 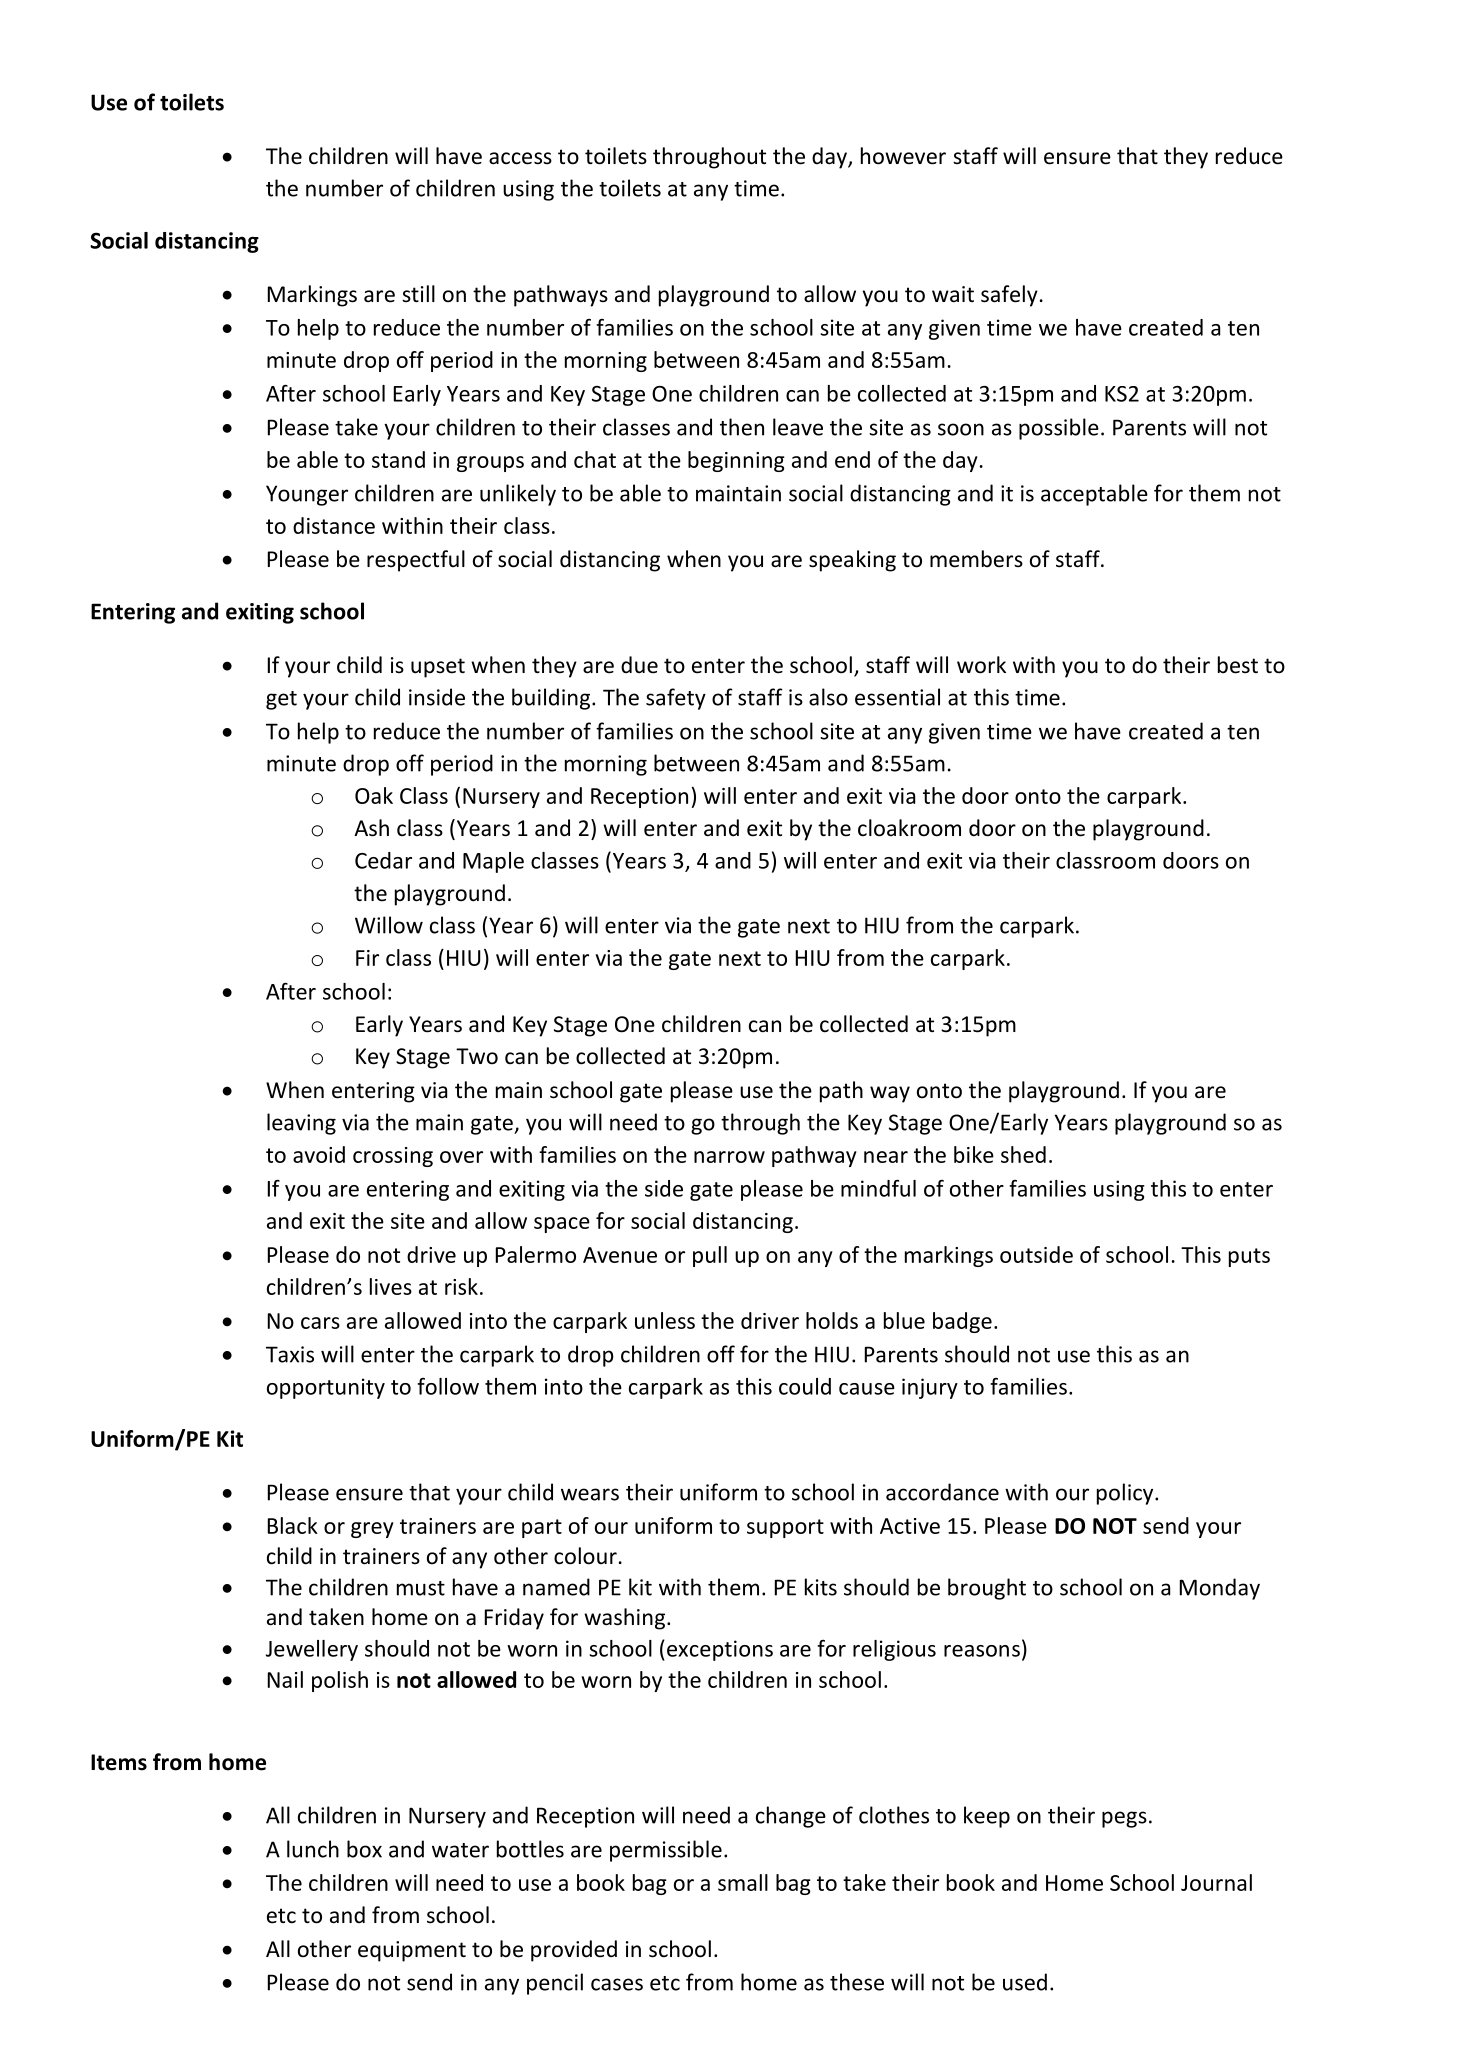 I want to click on access, so click(x=520, y=158).
